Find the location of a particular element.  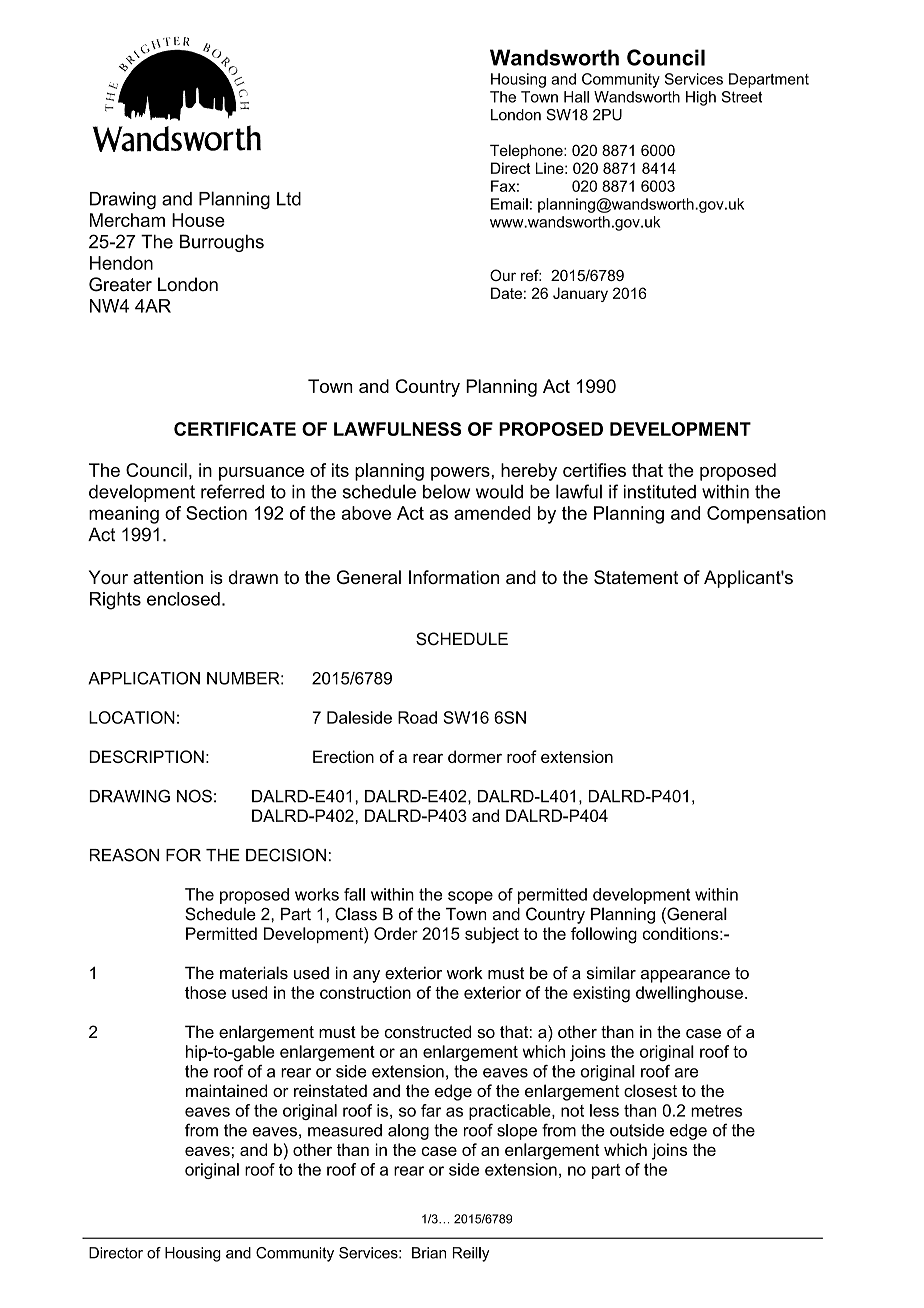

Ltd is located at coordinates (289, 199).
